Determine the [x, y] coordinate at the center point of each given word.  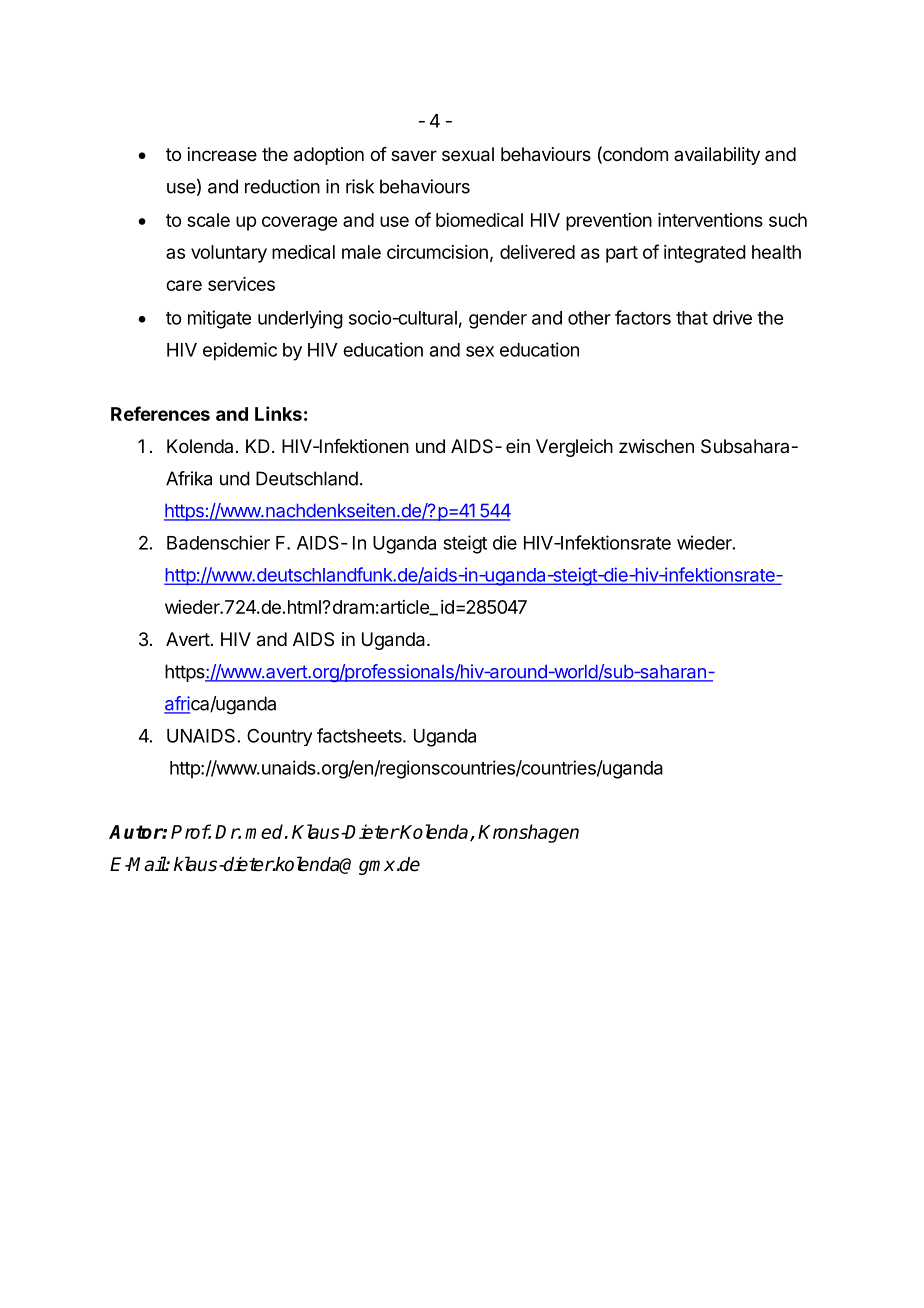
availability [717, 156]
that [692, 318]
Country [279, 737]
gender [498, 320]
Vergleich [574, 448]
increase [222, 154]
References [160, 413]
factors [643, 317]
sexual [468, 154]
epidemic [240, 351]
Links [278, 413]
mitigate [219, 319]
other [589, 318]
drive [732, 317]
